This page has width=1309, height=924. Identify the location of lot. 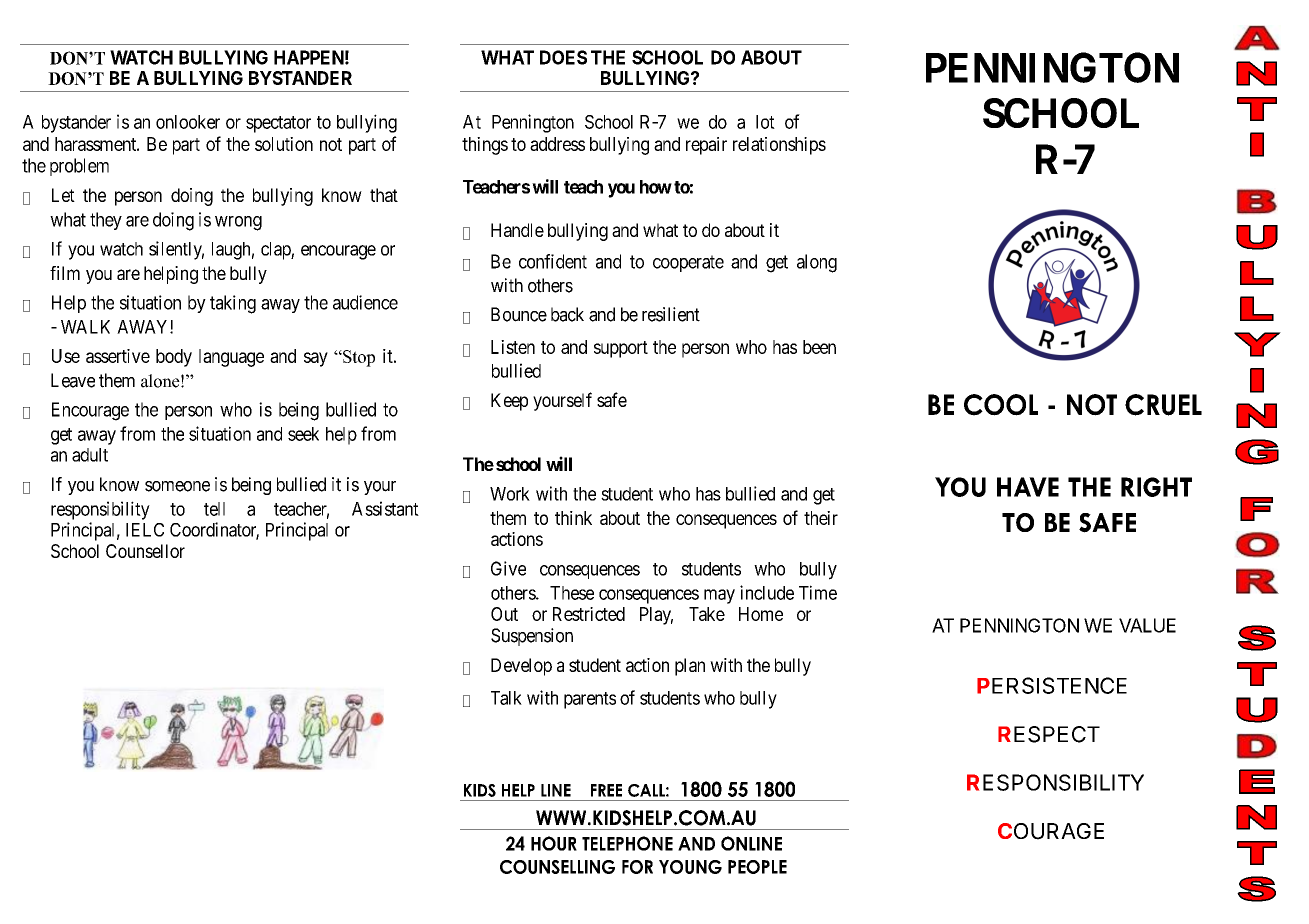
(765, 122).
